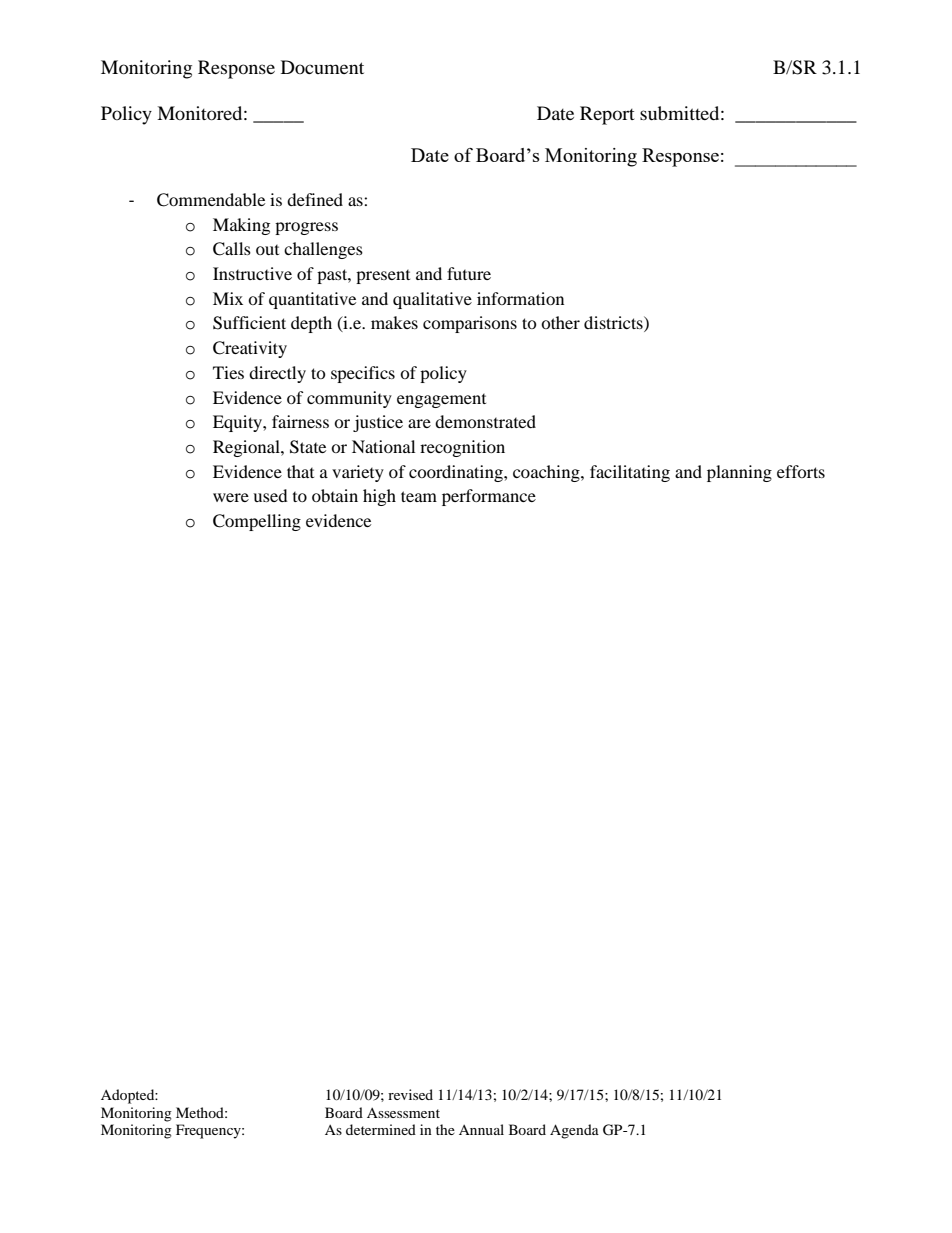 This screenshot has width=952, height=1233. What do you see at coordinates (470, 324) in the screenshot?
I see `comparisons` at bounding box center [470, 324].
